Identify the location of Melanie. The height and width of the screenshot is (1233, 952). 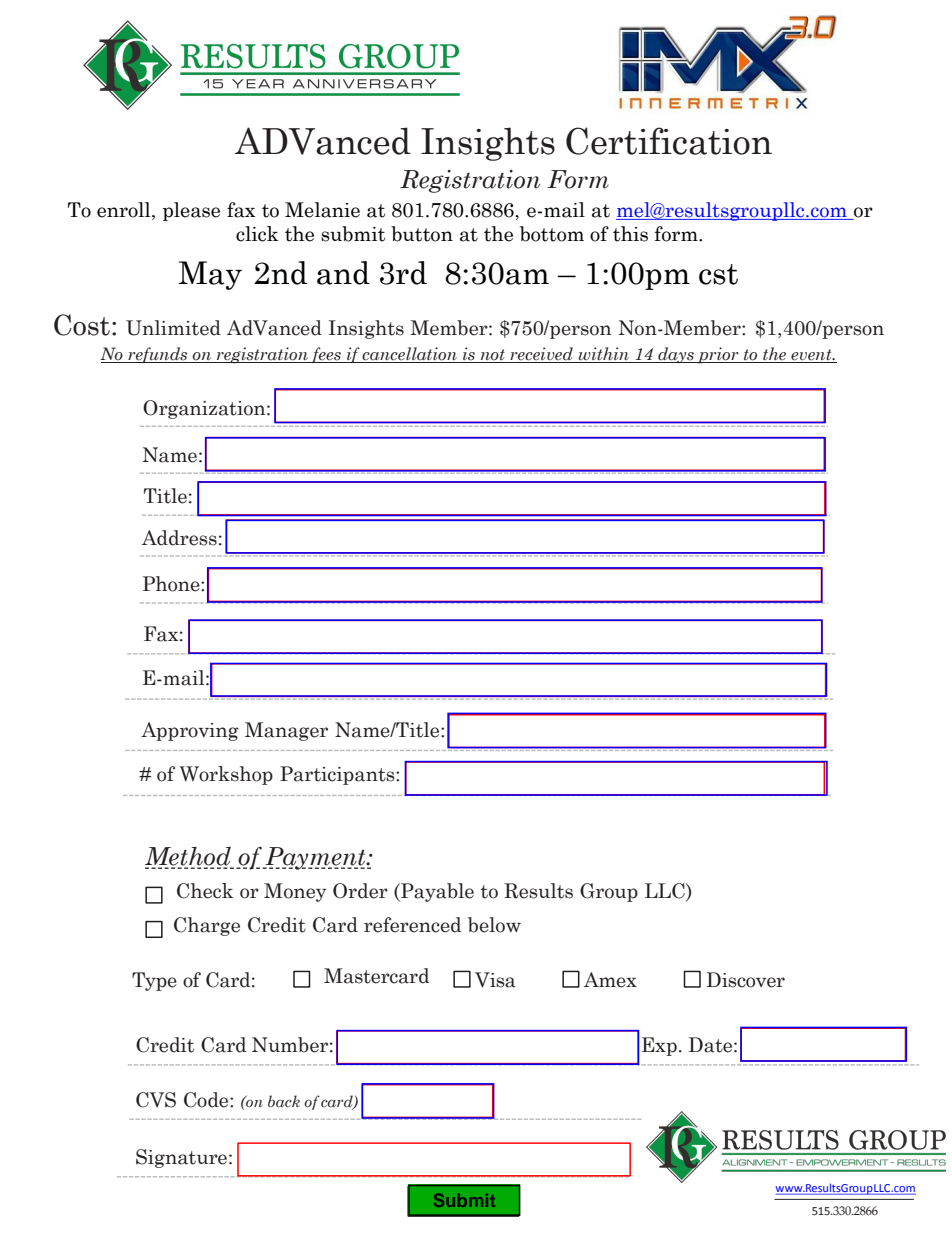
(322, 210).
